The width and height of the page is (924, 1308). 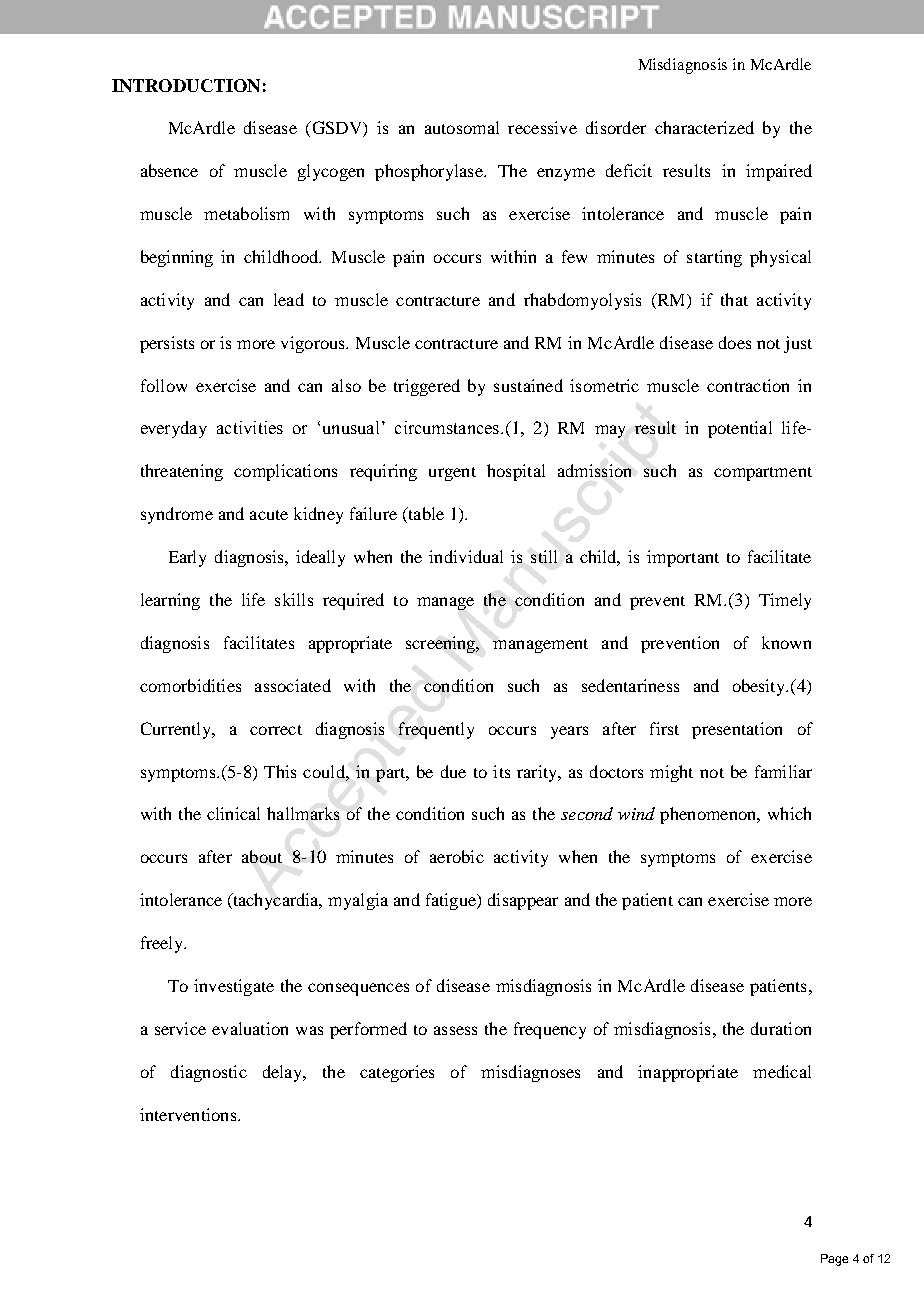 What do you see at coordinates (786, 642) in the page?
I see `known` at bounding box center [786, 642].
